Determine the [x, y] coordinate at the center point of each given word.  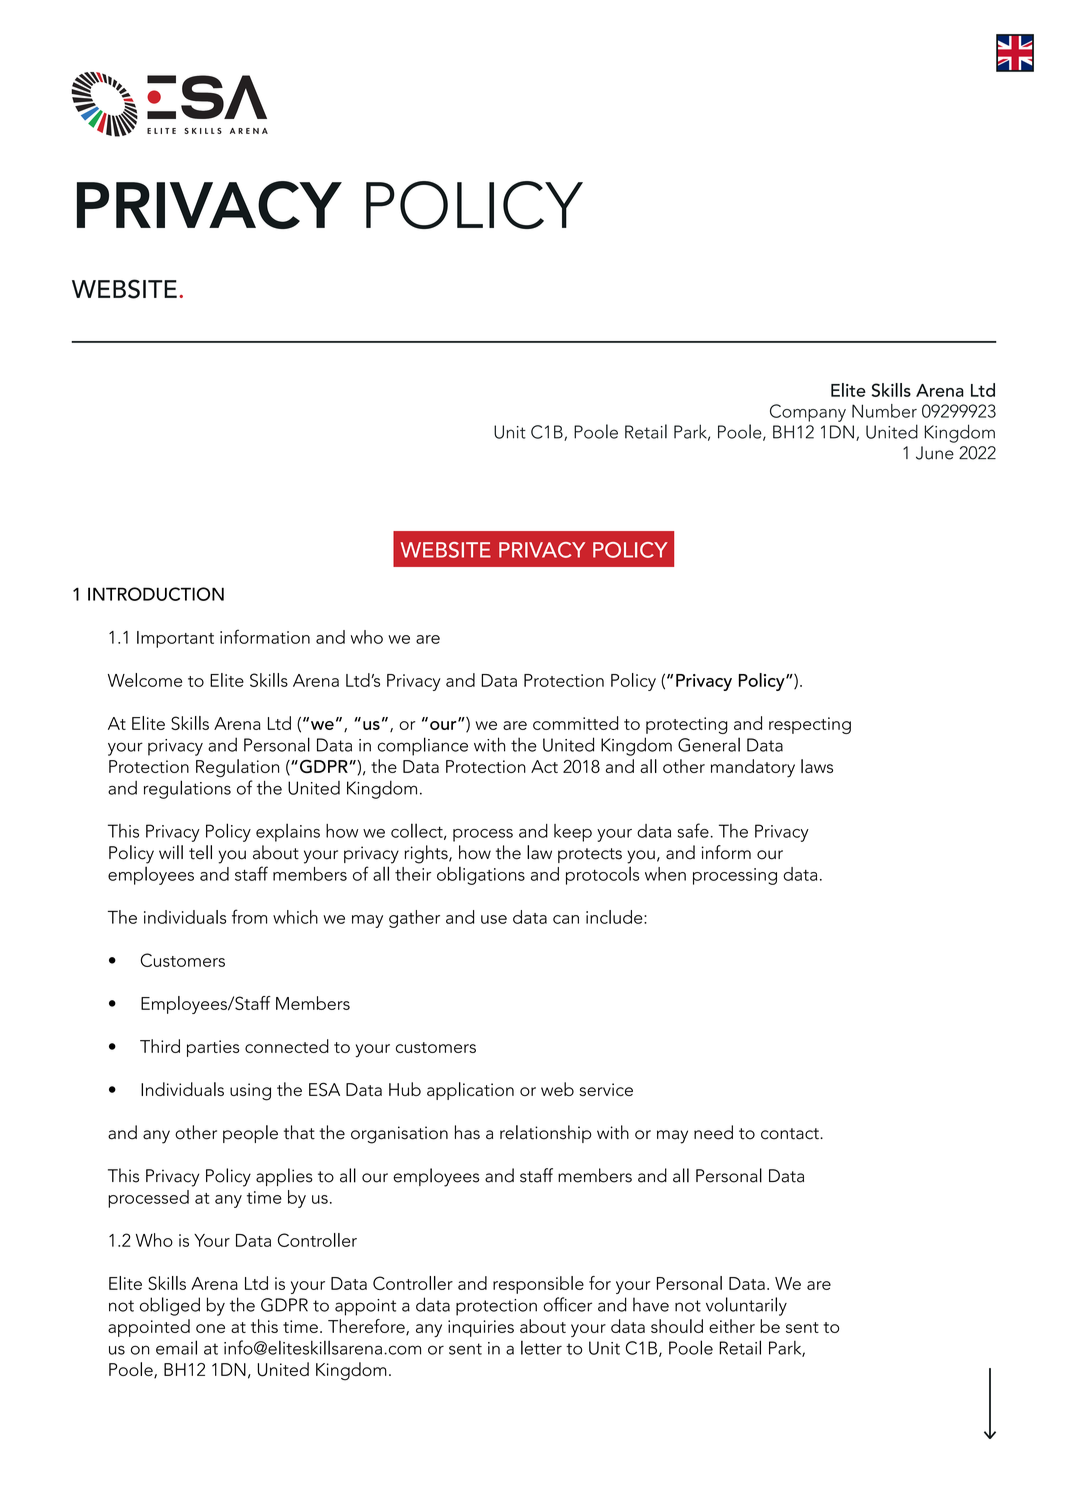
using [250, 1092]
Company [808, 413]
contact [791, 1134]
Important [175, 639]
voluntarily [746, 1306]
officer [567, 1304]
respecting [810, 725]
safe [693, 830]
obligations [481, 875]
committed [575, 723]
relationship [546, 1134]
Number [884, 411]
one [210, 1328]
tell [200, 852]
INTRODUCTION [156, 594]
